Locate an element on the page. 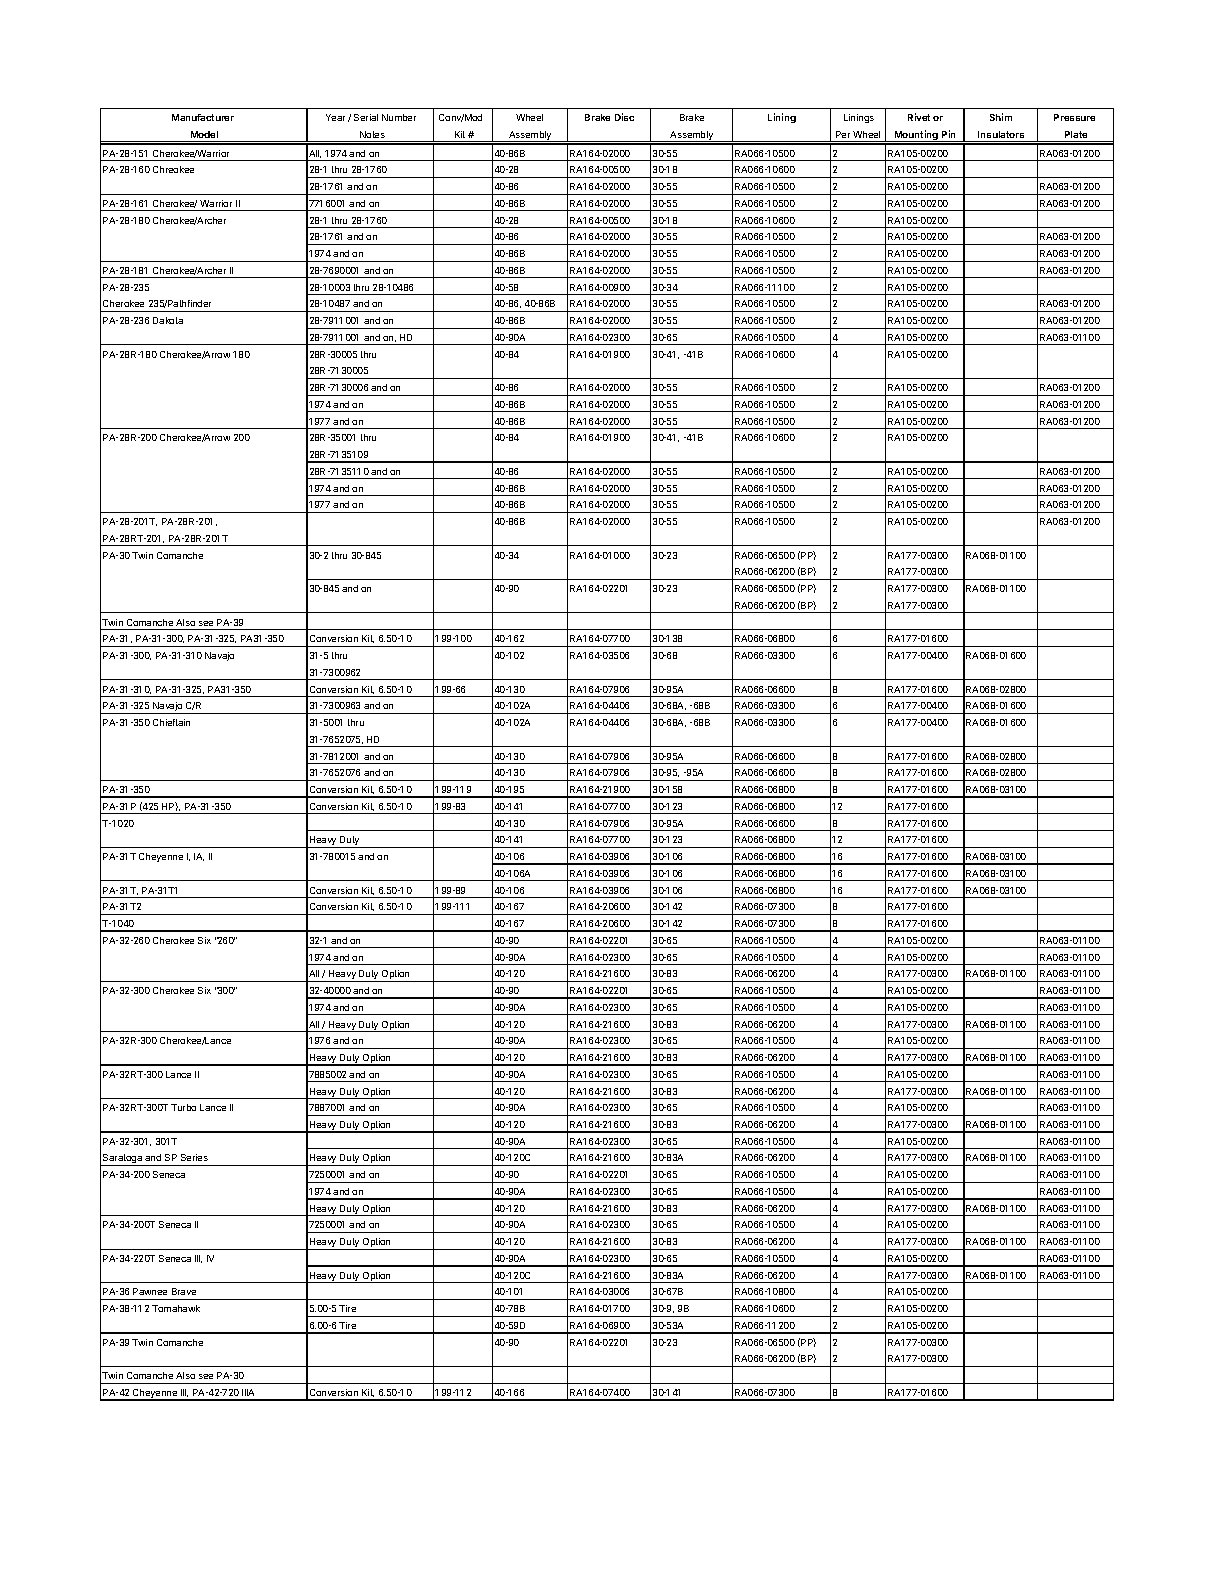 This page has height=1579, width=1220. Pin is located at coordinates (948, 134).
